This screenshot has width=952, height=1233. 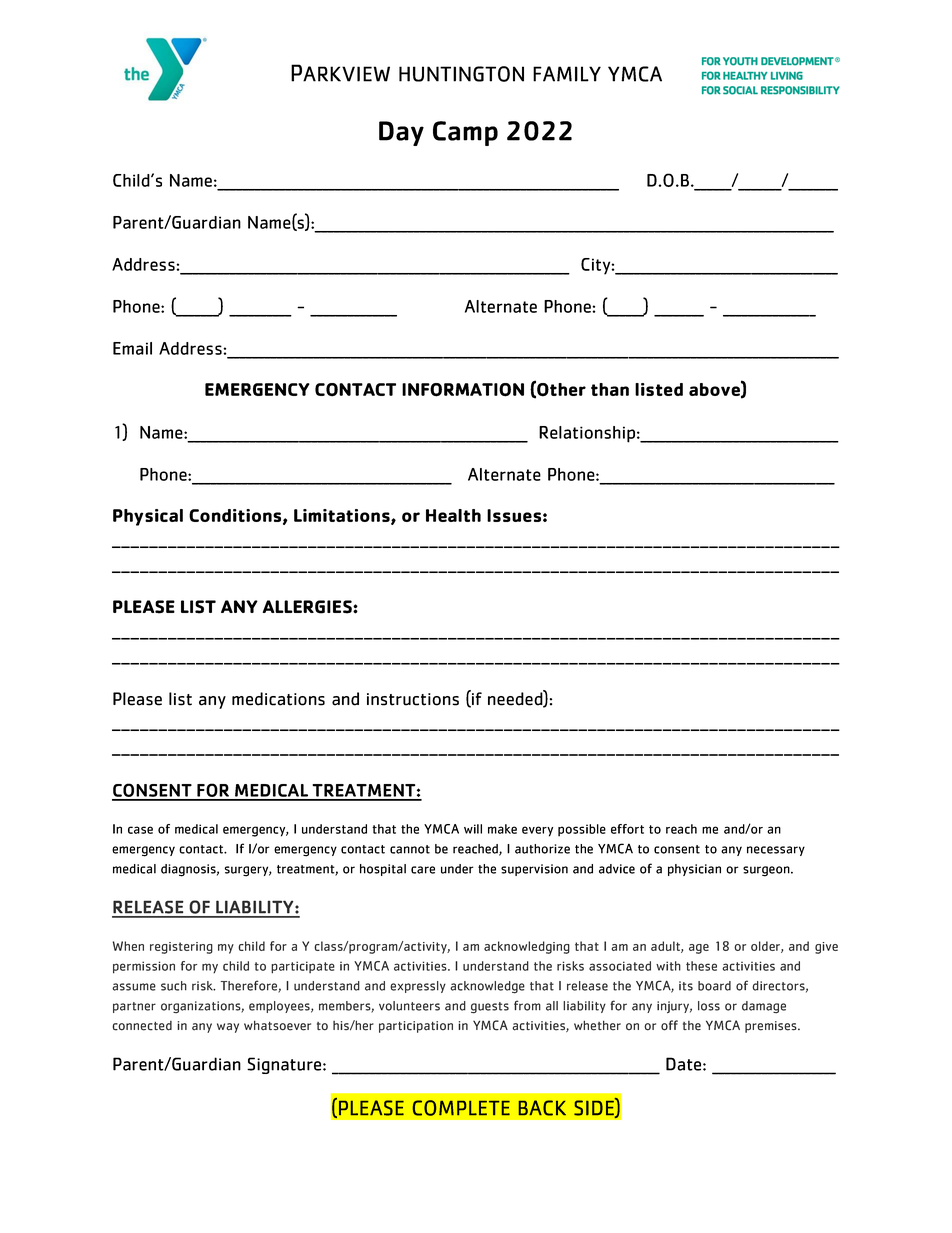 What do you see at coordinates (228, 1028) in the screenshot?
I see `way` at bounding box center [228, 1028].
